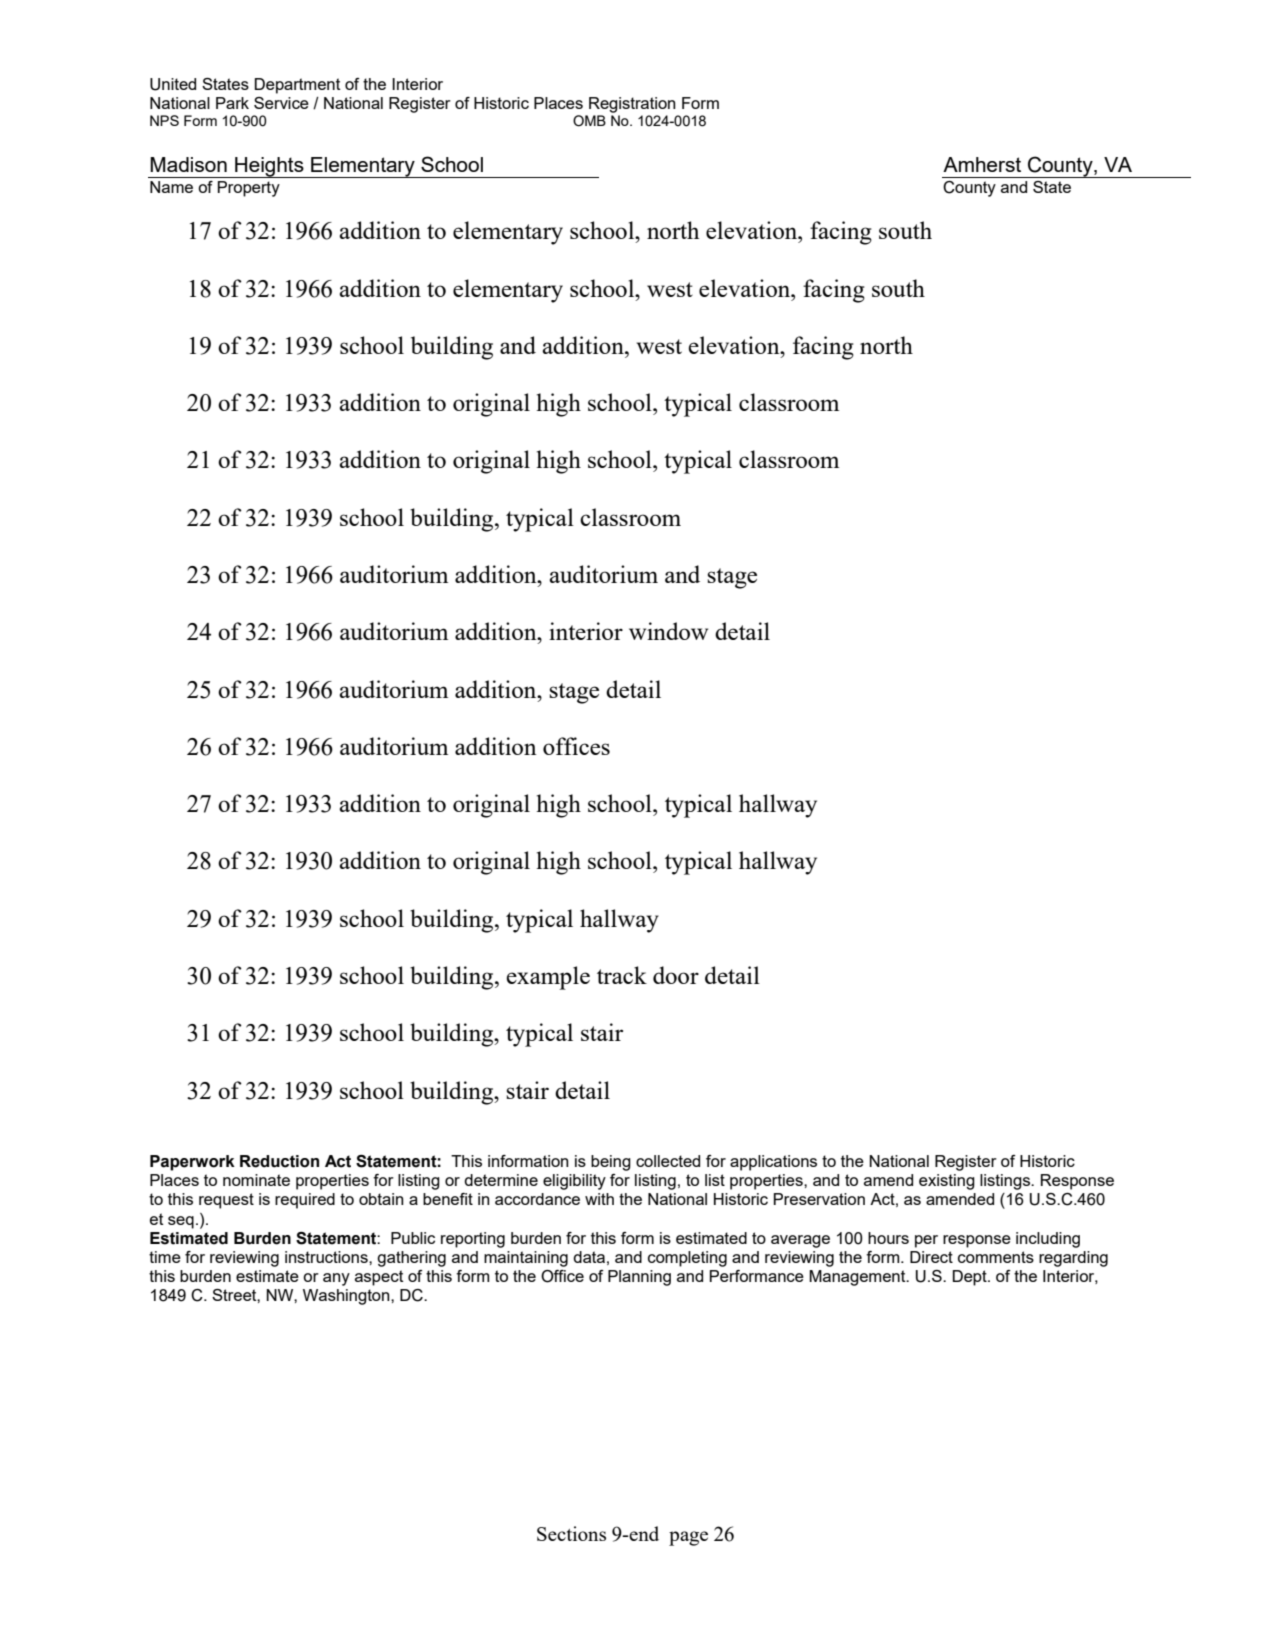  I want to click on door, so click(676, 975).
